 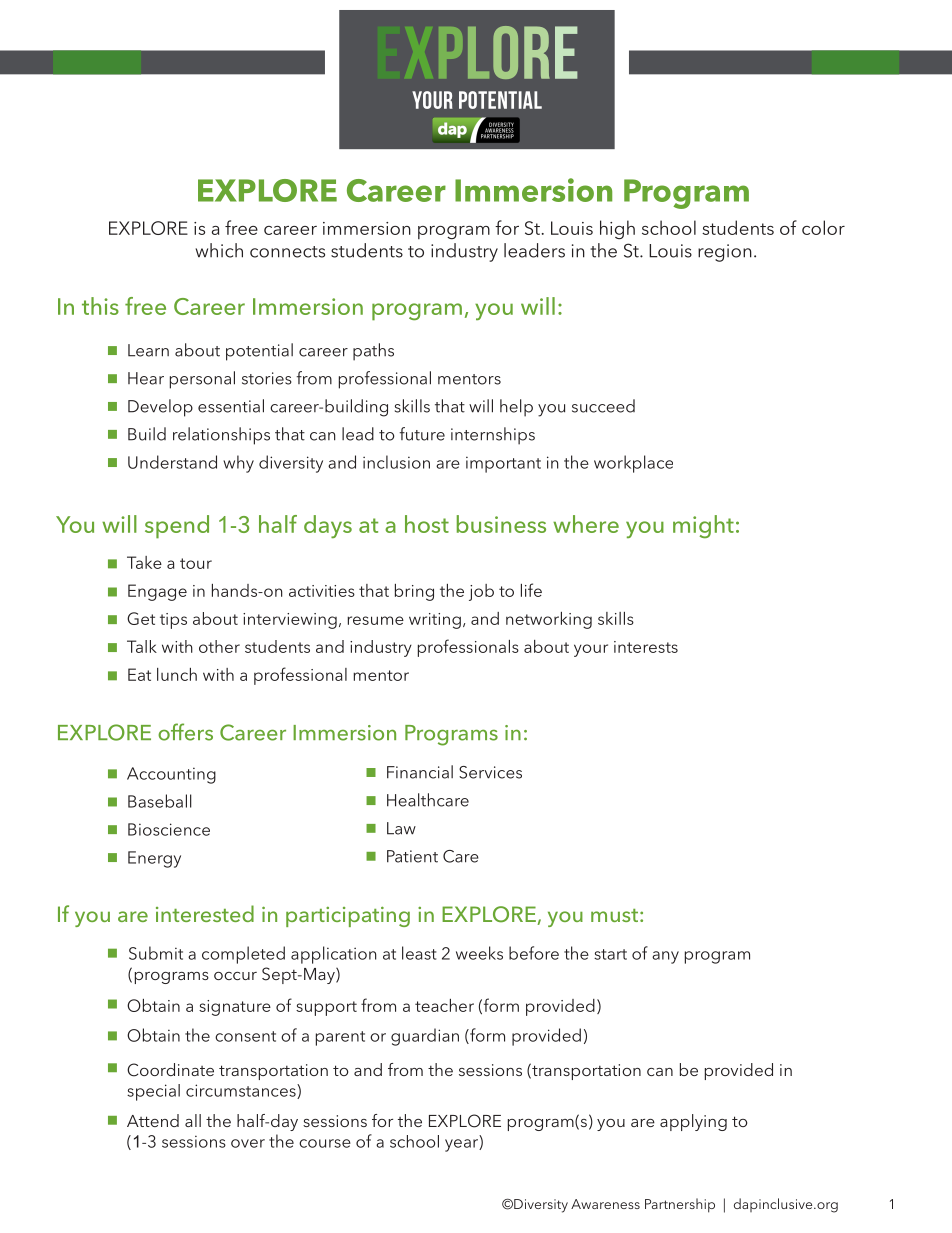 I want to click on over, so click(x=248, y=1143).
